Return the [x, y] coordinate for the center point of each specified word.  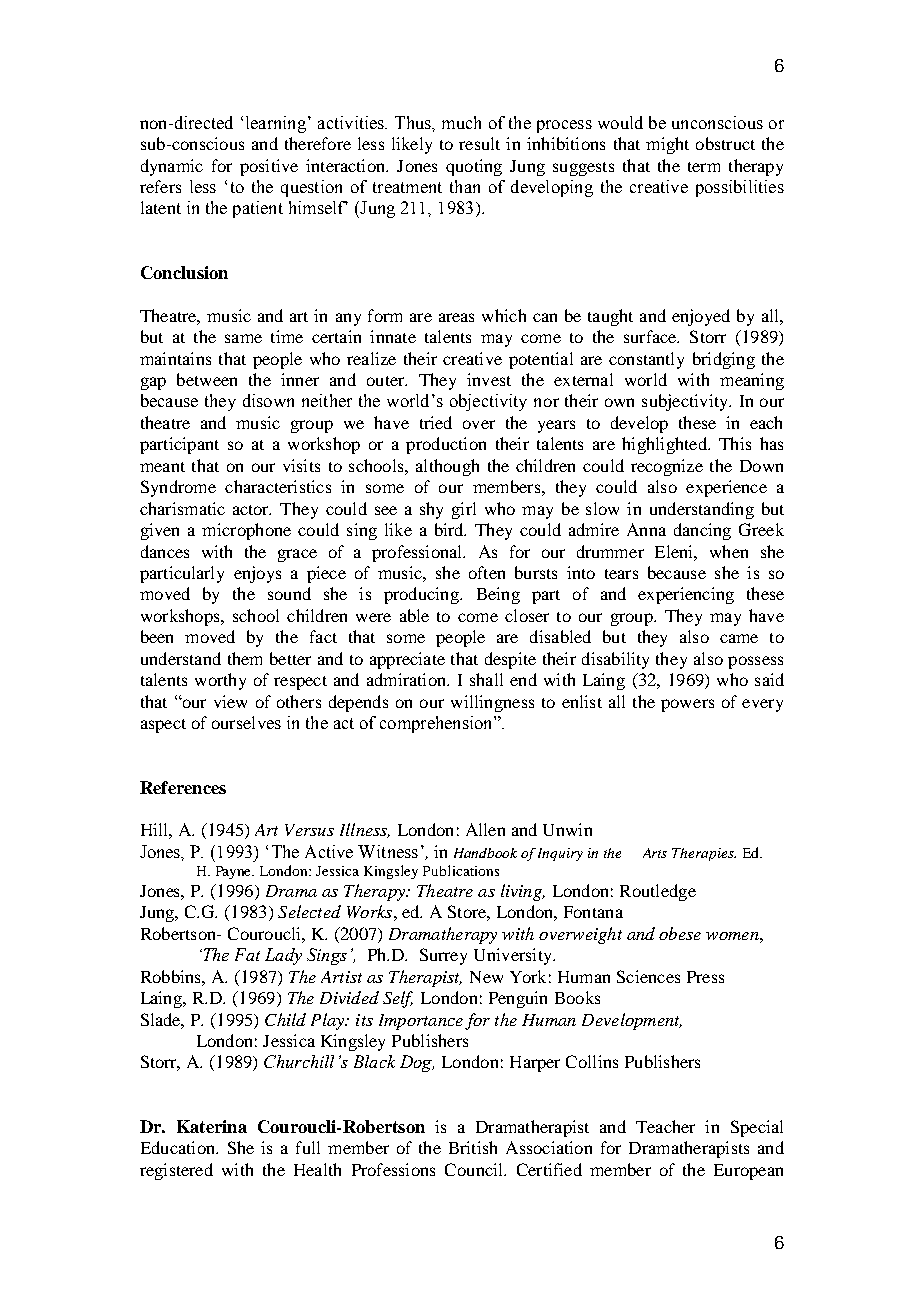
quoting [474, 167]
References [183, 787]
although [447, 467]
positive [269, 167]
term [704, 167]
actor [252, 510]
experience [726, 488]
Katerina [212, 1126]
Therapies [704, 854]
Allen [485, 829]
